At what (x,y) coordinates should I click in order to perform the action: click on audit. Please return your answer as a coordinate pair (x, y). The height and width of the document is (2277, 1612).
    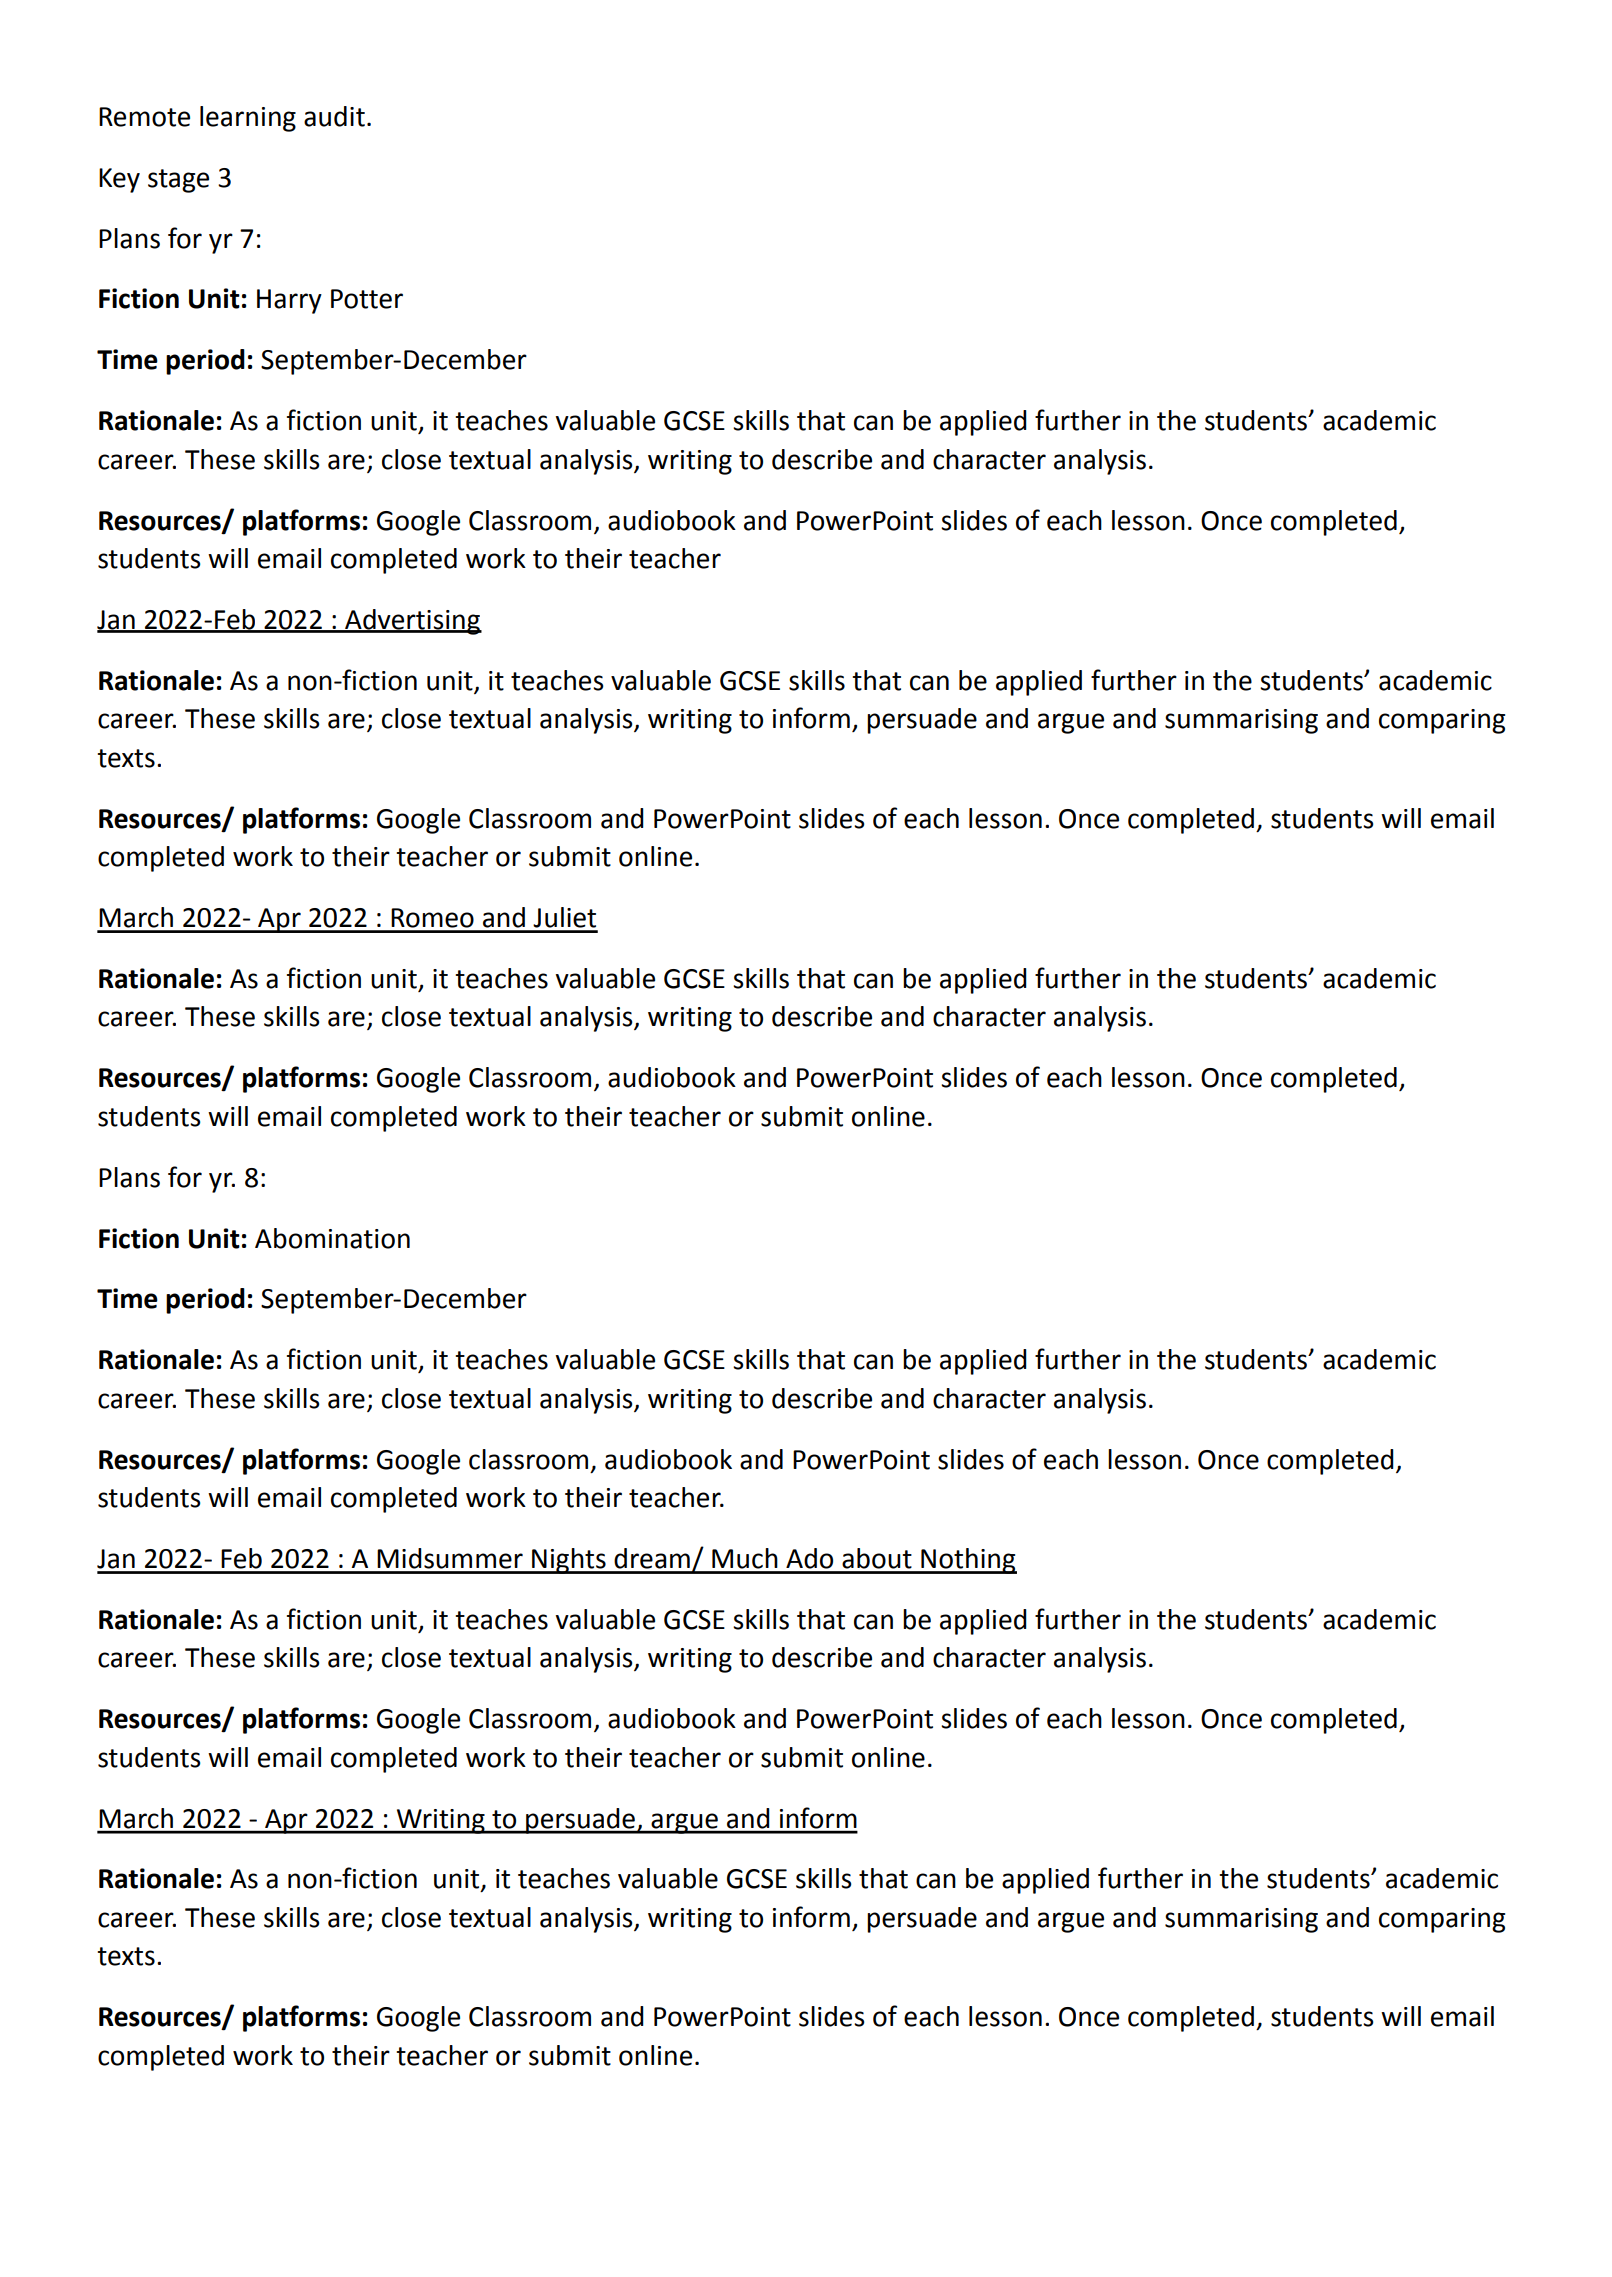
    Looking at the image, I should click on (334, 116).
